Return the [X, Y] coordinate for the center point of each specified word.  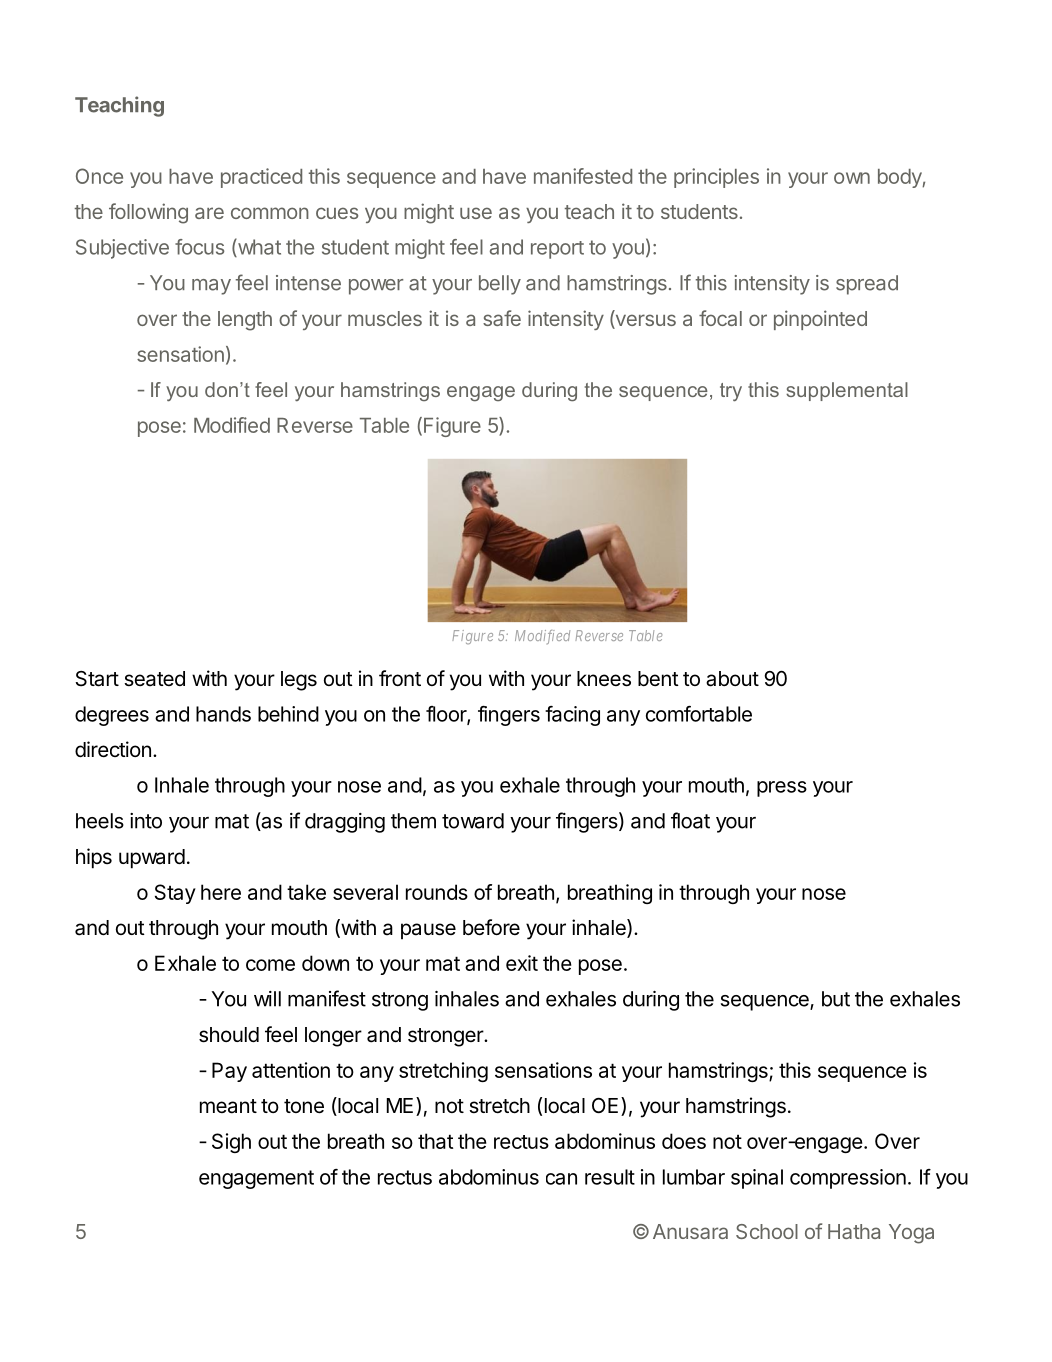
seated [154, 679]
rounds [437, 892]
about [732, 679]
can [561, 1179]
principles [716, 178]
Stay [175, 894]
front [400, 678]
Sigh [231, 1143]
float [690, 820]
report [557, 250]
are [209, 213]
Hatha [854, 1231]
